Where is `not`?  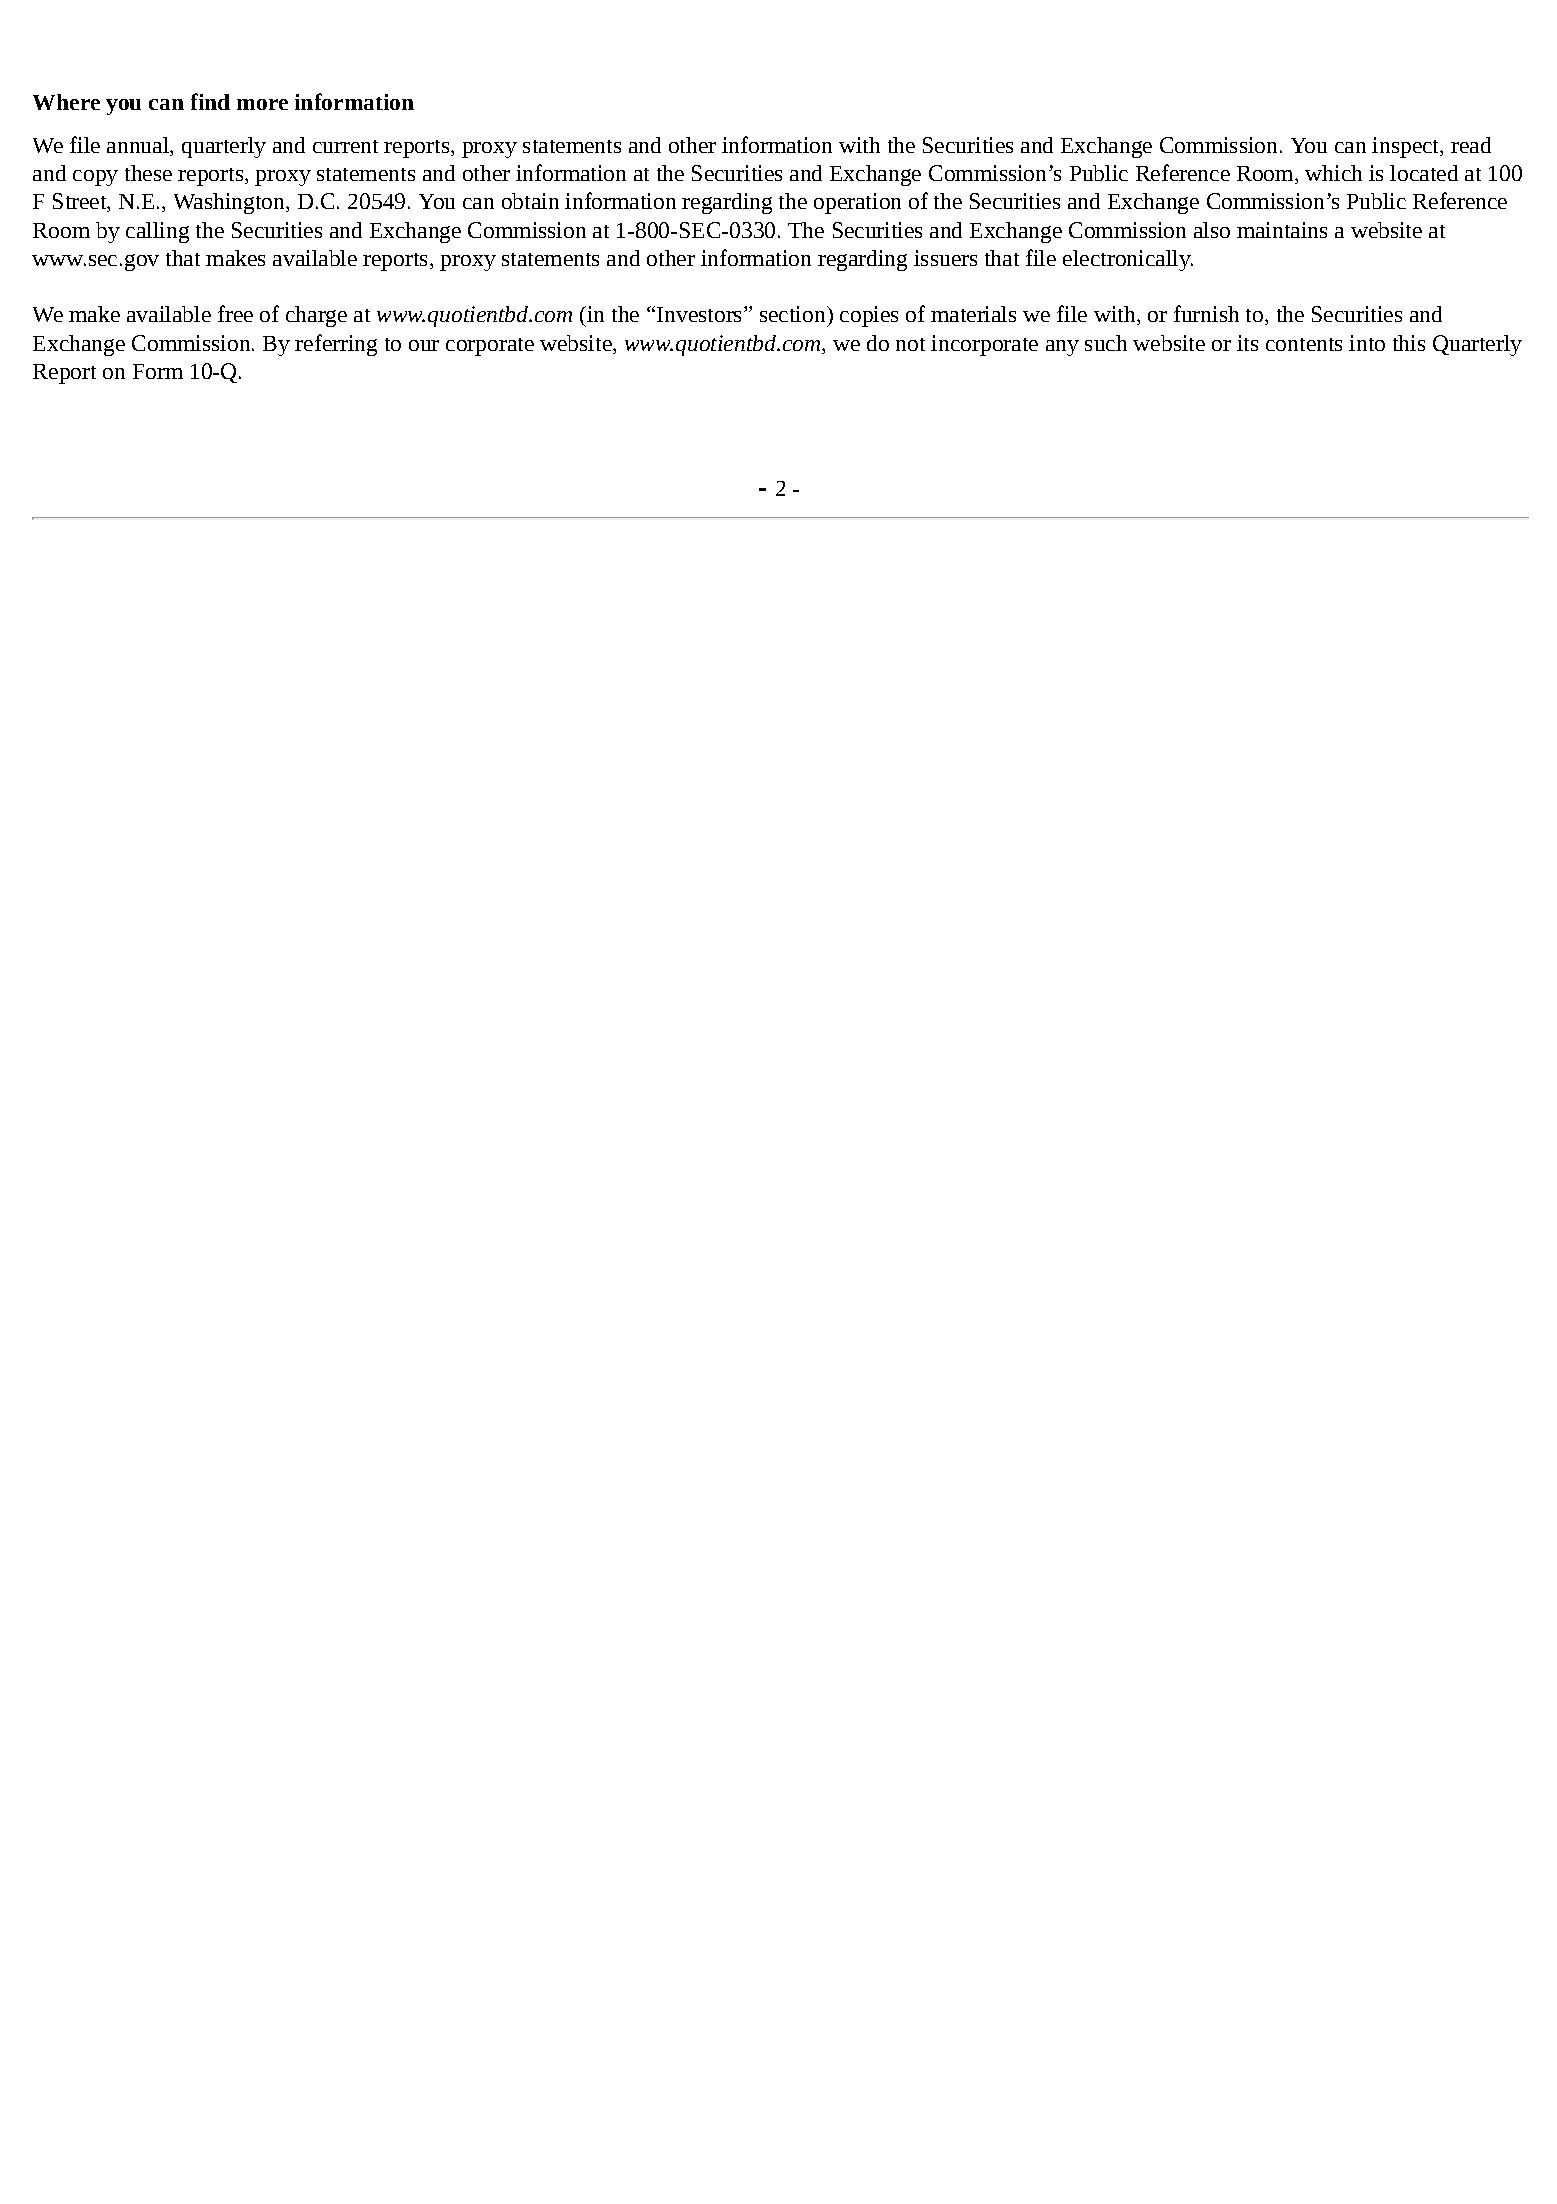
not is located at coordinates (910, 344).
